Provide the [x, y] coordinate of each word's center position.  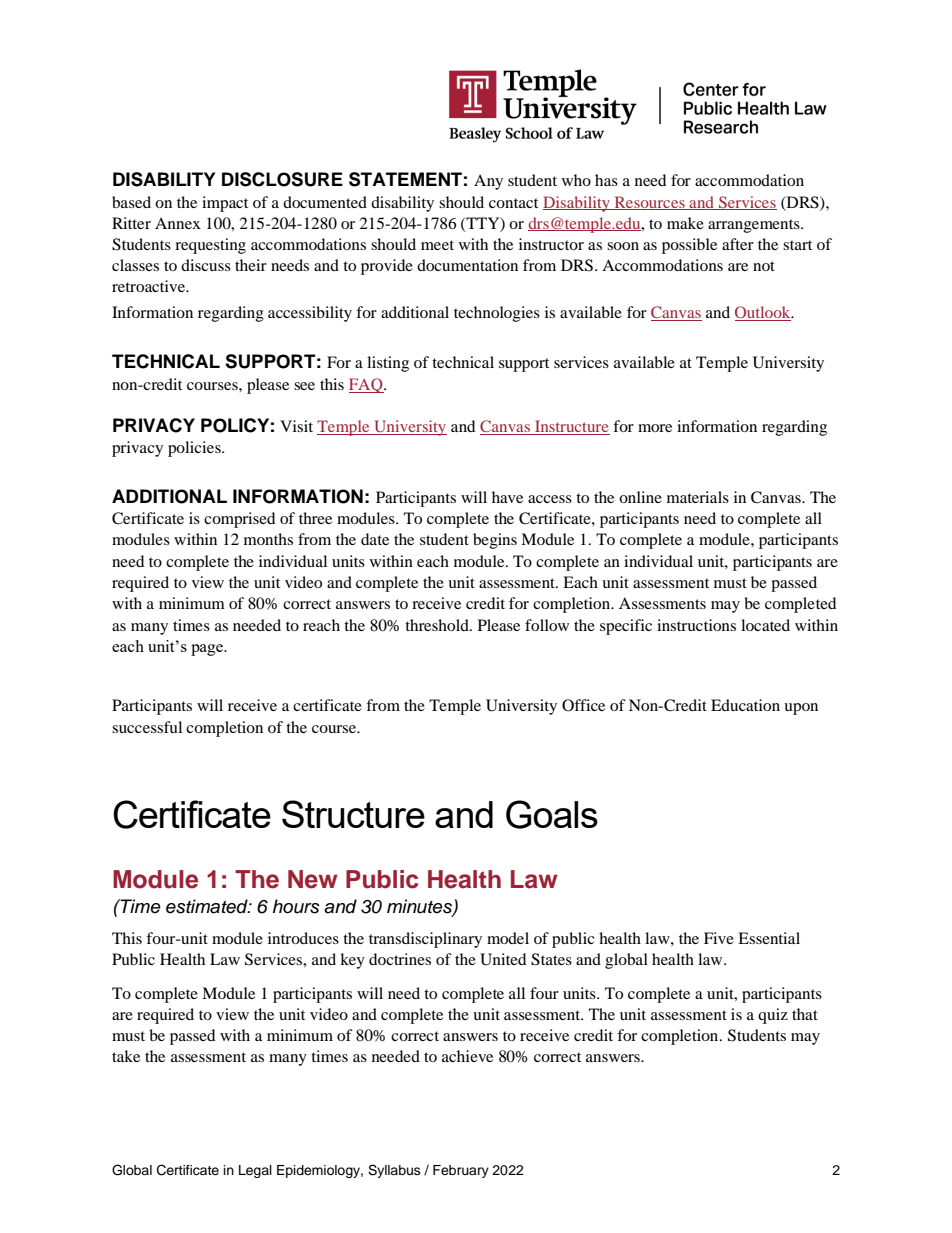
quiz [773, 1016]
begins [495, 541]
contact [513, 203]
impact [225, 204]
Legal [255, 1171]
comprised [239, 520]
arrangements [755, 226]
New [313, 879]
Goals [552, 814]
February [461, 1171]
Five [719, 938]
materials [698, 497]
